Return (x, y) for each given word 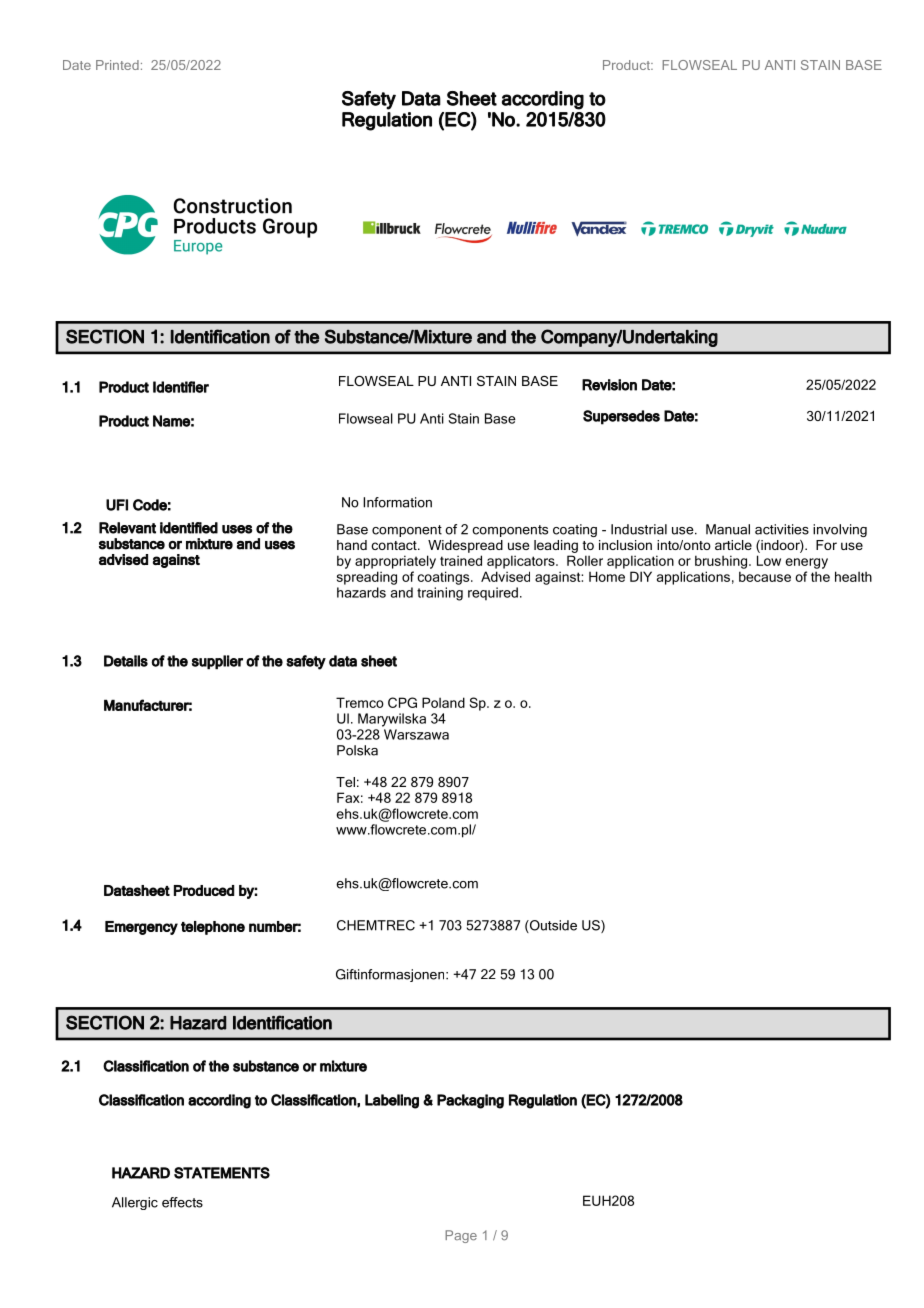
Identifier (181, 387)
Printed (117, 65)
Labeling (392, 1101)
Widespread (465, 546)
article (733, 545)
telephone (213, 928)
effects (182, 1202)
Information (397, 502)
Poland (443, 702)
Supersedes (621, 417)
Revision (609, 385)
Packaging (470, 1101)
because (765, 576)
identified (189, 528)
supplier (217, 662)
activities (782, 529)
